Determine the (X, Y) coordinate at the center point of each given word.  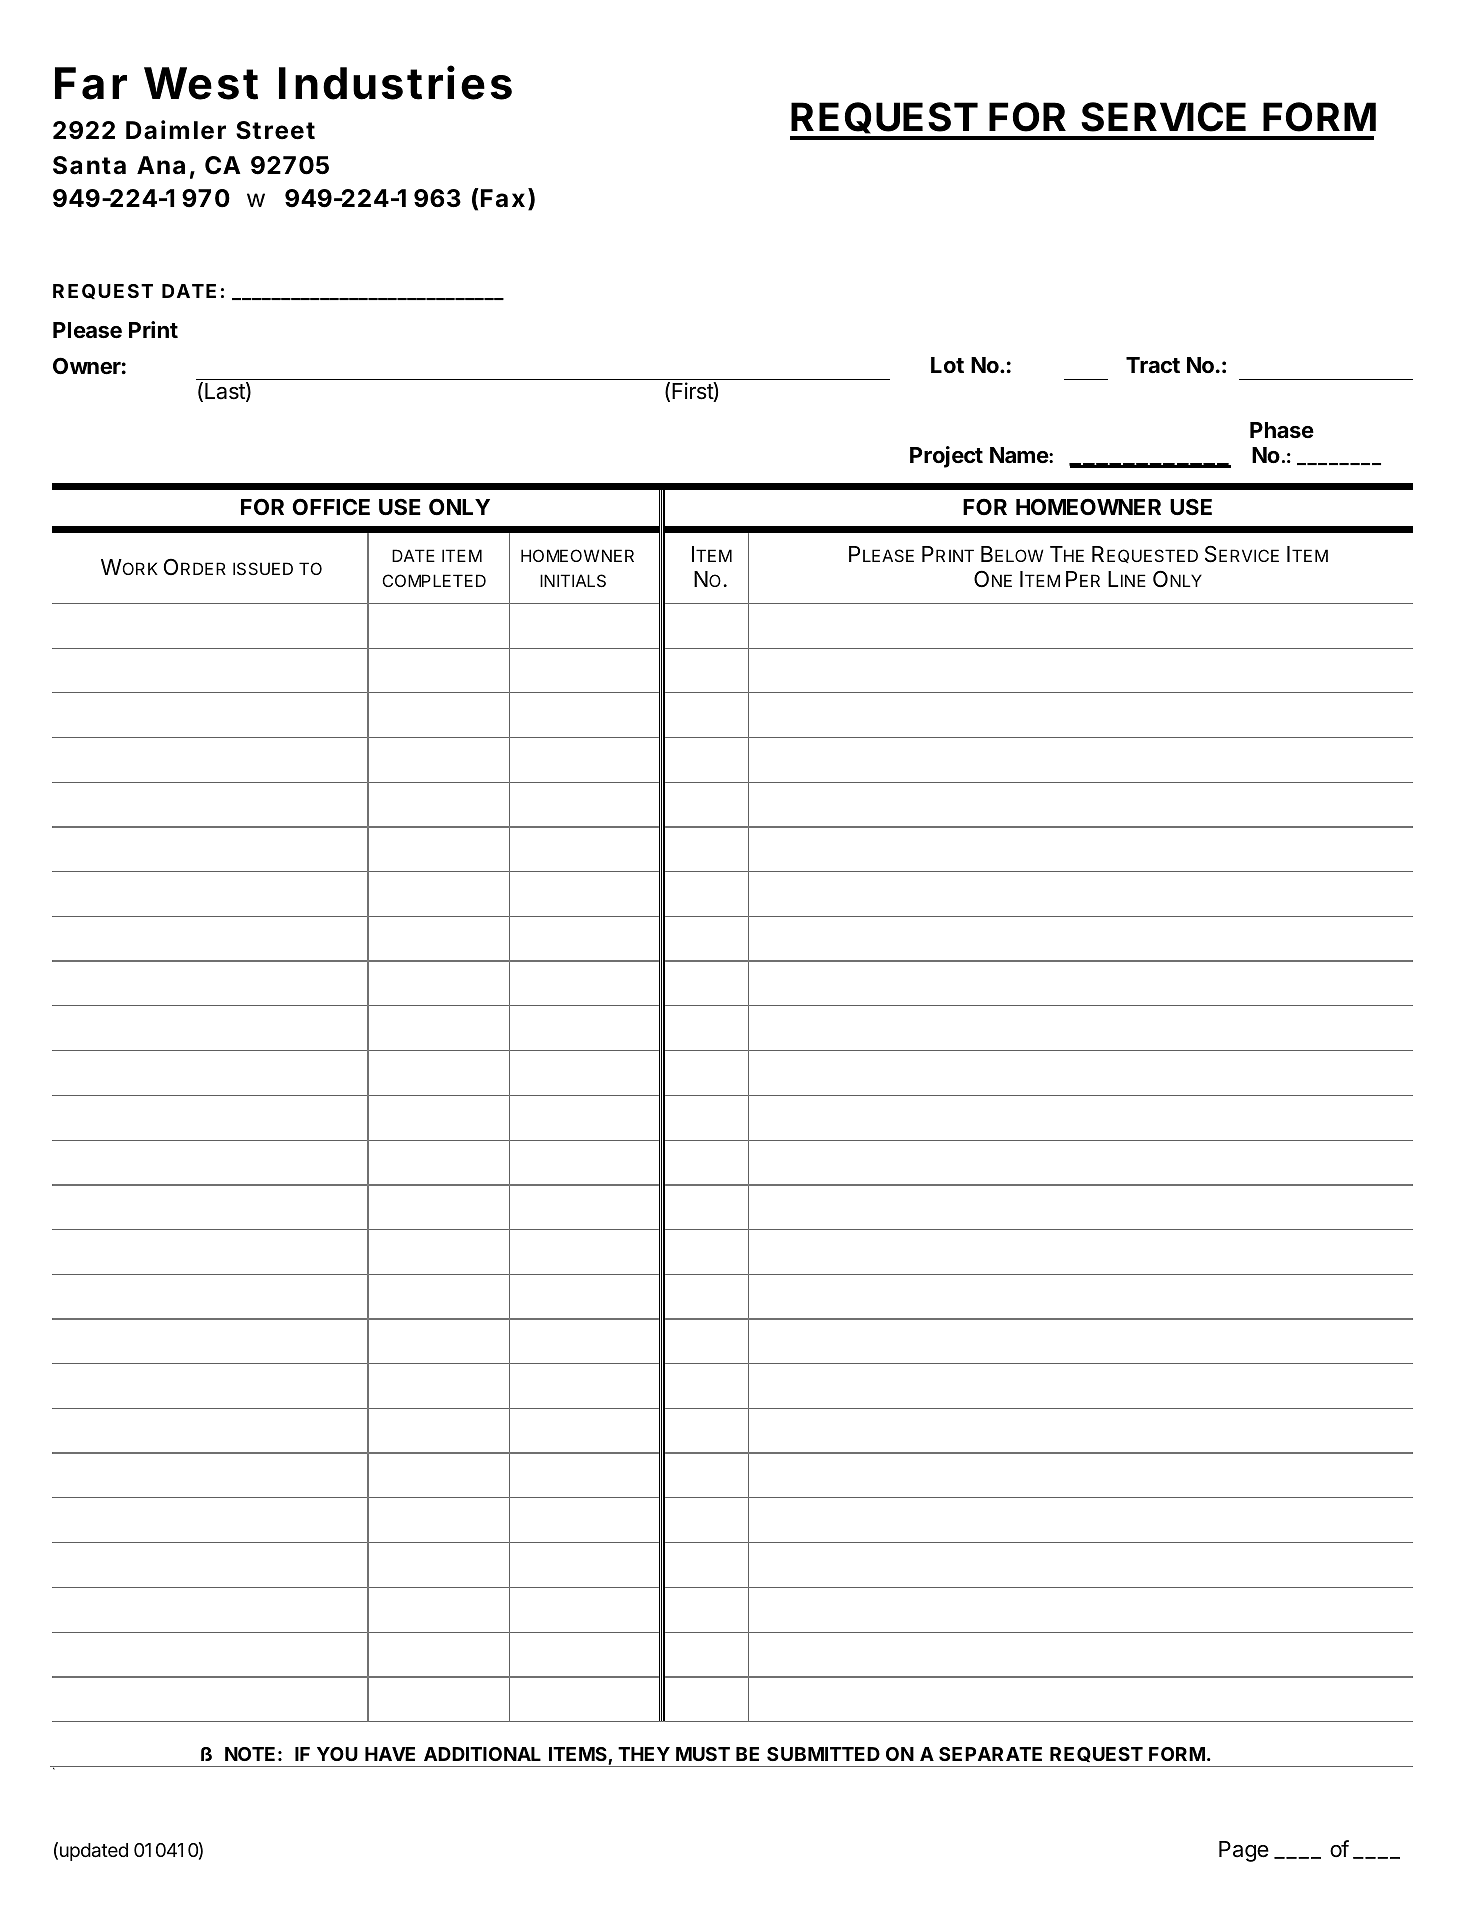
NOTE (250, 1754)
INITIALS (573, 580)
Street (275, 130)
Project (946, 457)
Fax (503, 198)
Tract (1153, 365)
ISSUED (263, 568)
